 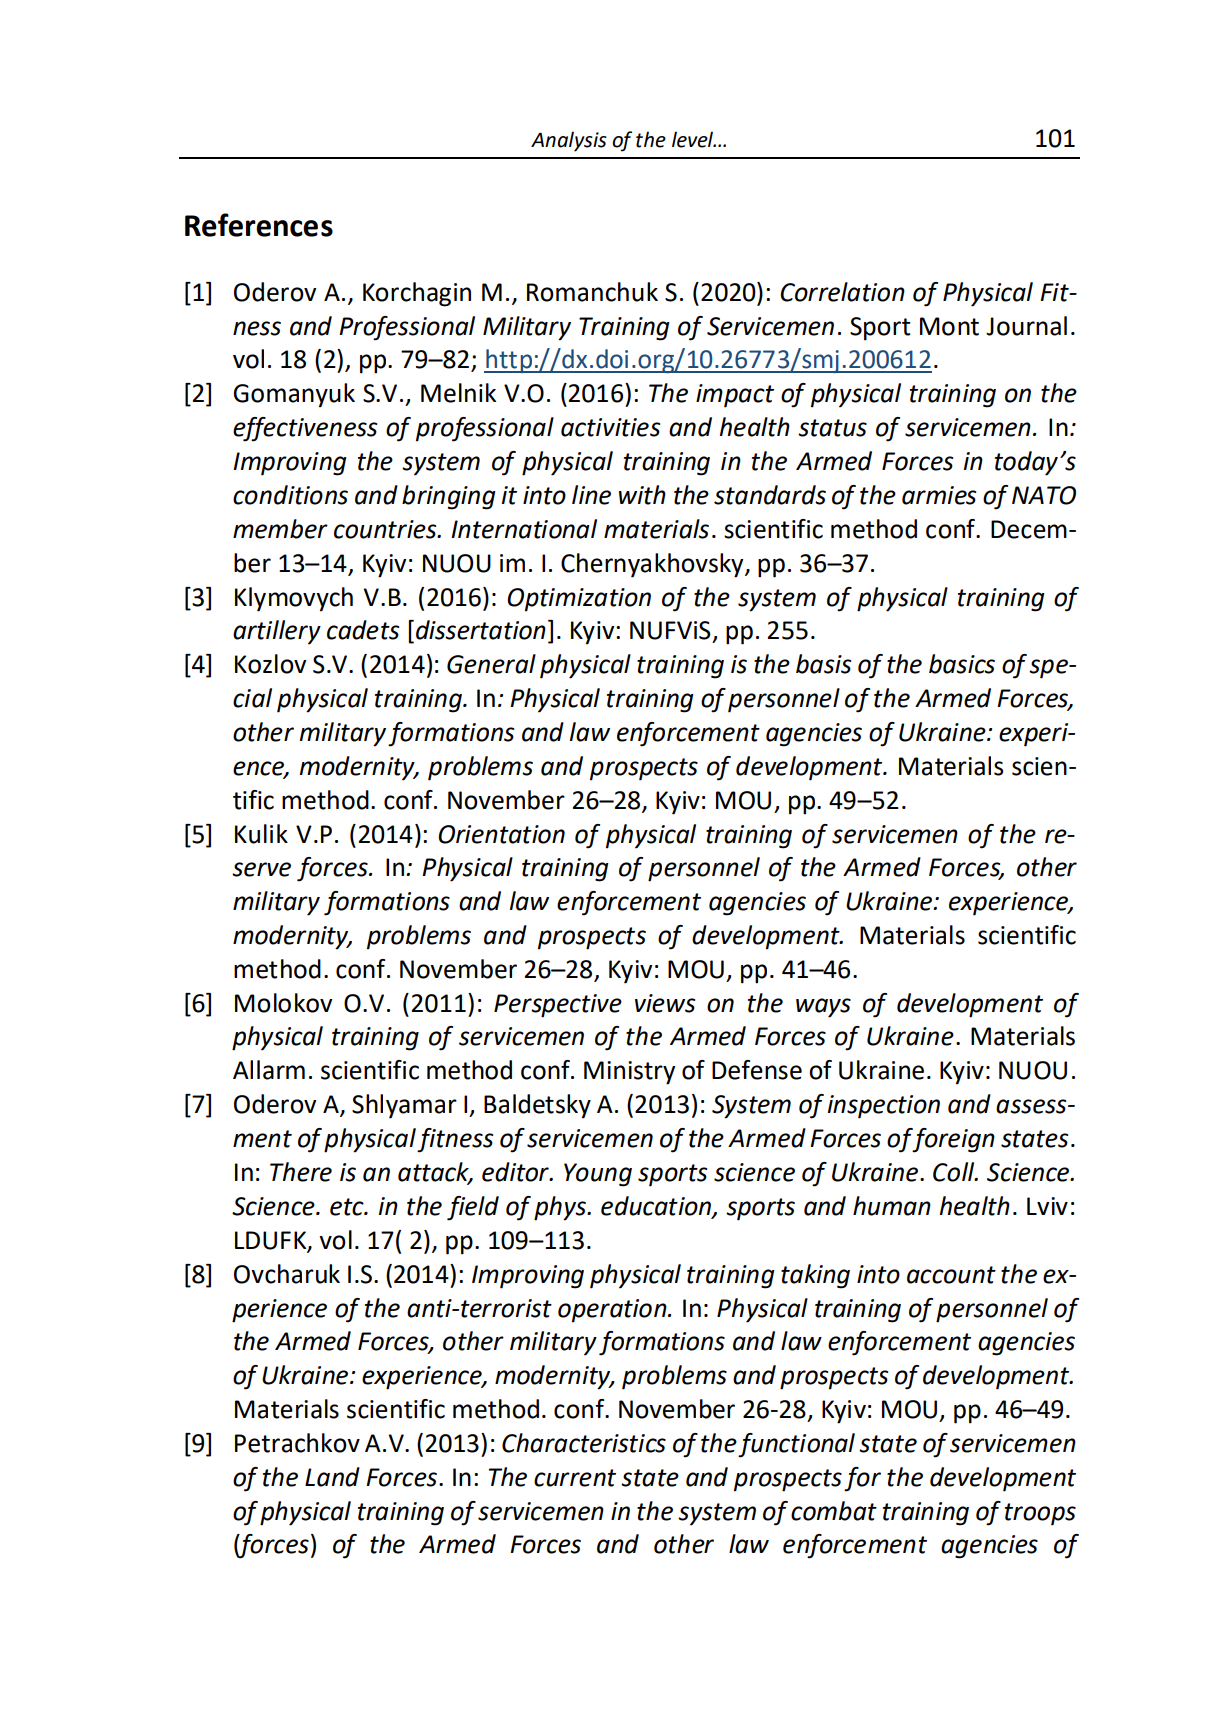 What do you see at coordinates (332, 1477) in the screenshot?
I see `Land` at bounding box center [332, 1477].
